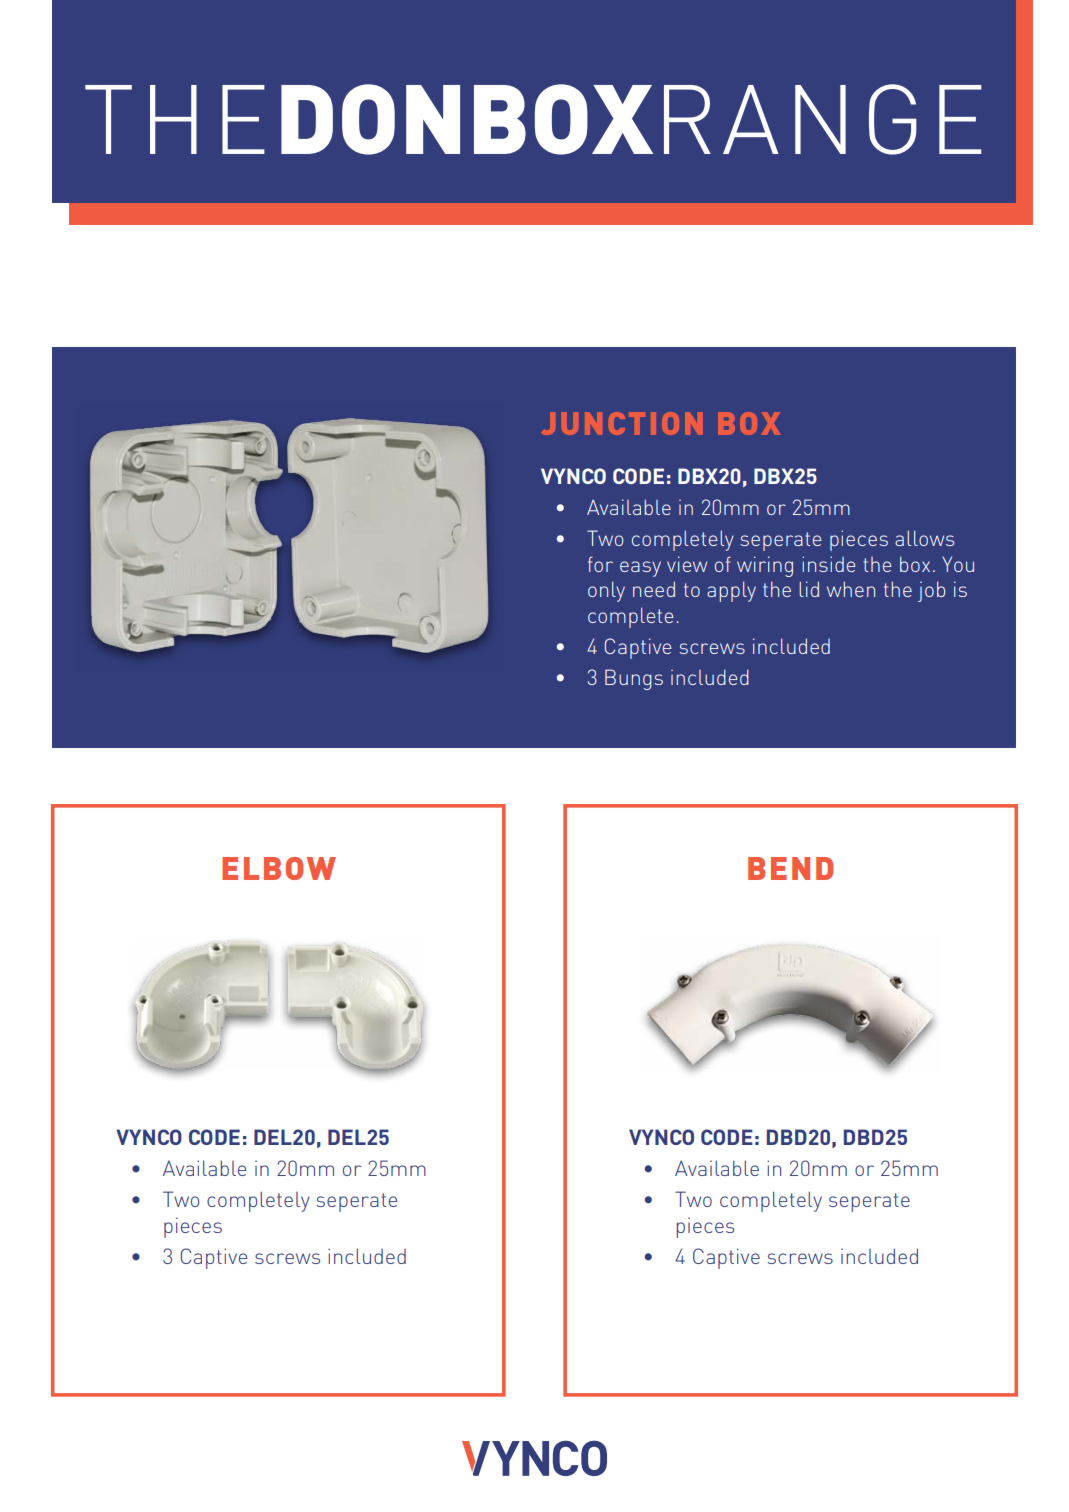 Image resolution: width=1069 pixels, height=1512 pixels. Describe the element at coordinates (809, 589) in the screenshot. I see `lid` at that location.
